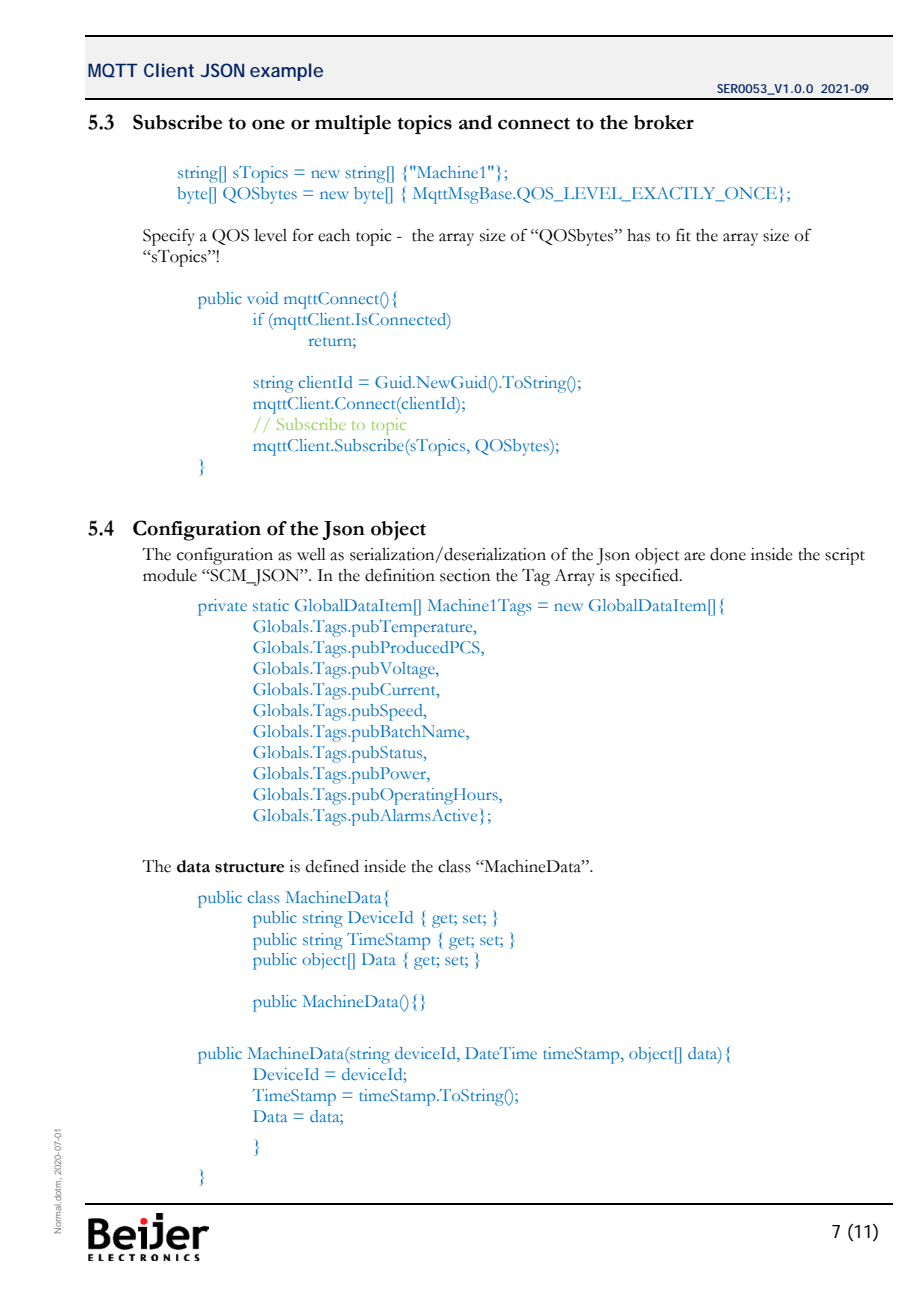 This screenshot has width=924, height=1308. What do you see at coordinates (286, 72) in the screenshot?
I see `example` at bounding box center [286, 72].
